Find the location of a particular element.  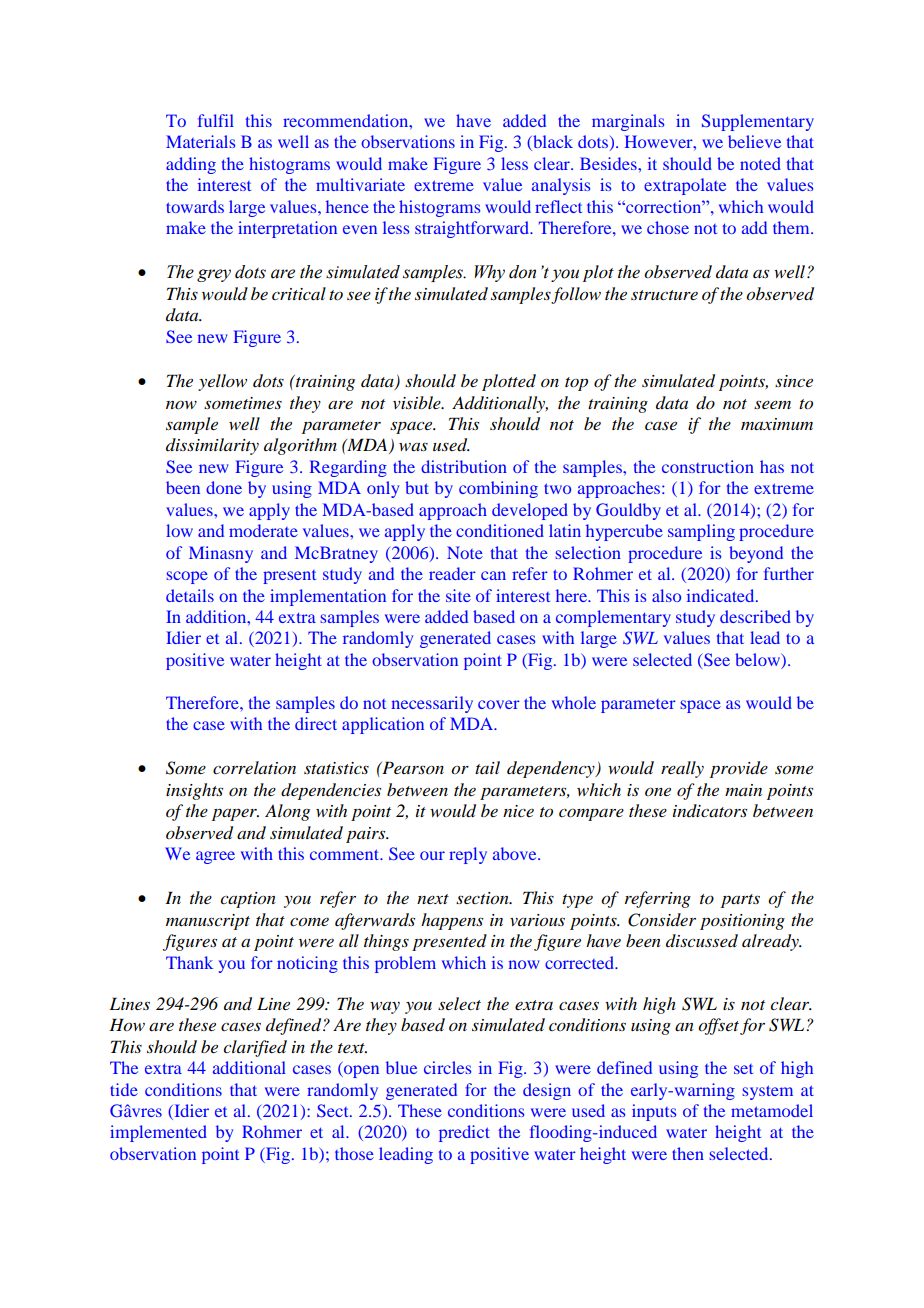

predict is located at coordinates (464, 1133).
